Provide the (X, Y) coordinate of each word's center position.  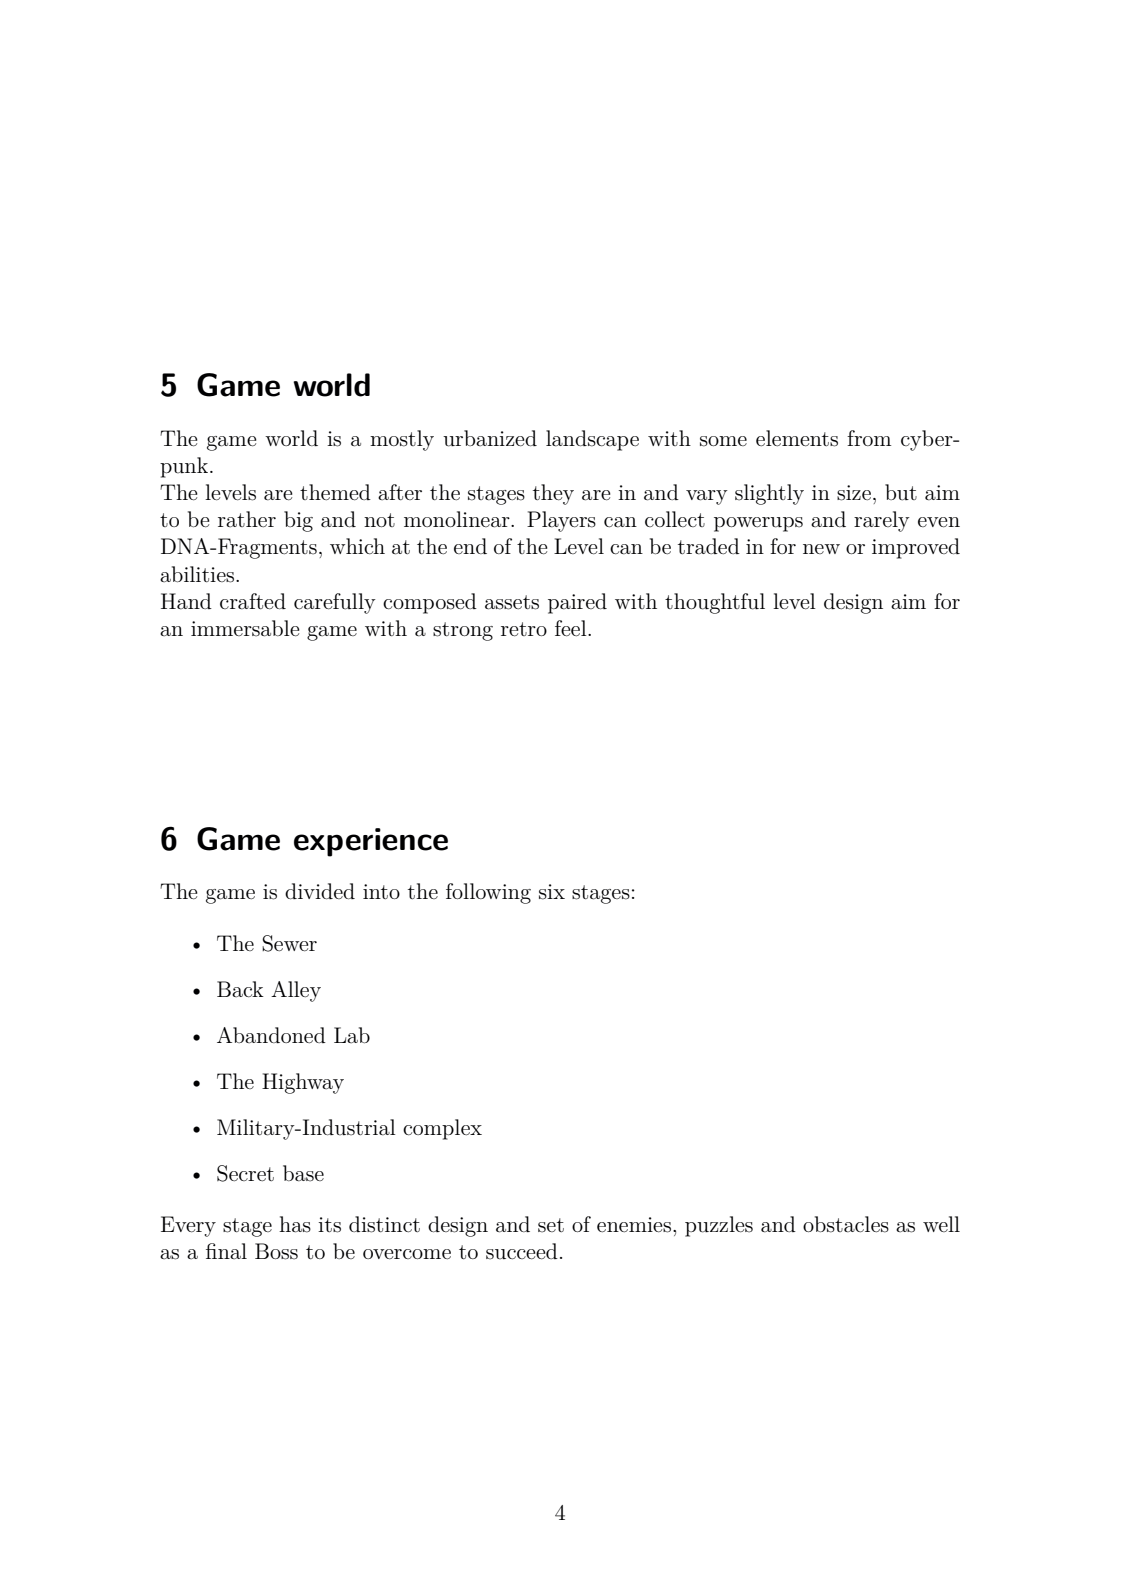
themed (335, 492)
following (488, 893)
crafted (253, 601)
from (869, 438)
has (295, 1224)
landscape (592, 440)
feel (572, 628)
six (552, 892)
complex (442, 1129)
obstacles (846, 1224)
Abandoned (271, 1035)
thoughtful (715, 603)
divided (320, 891)
